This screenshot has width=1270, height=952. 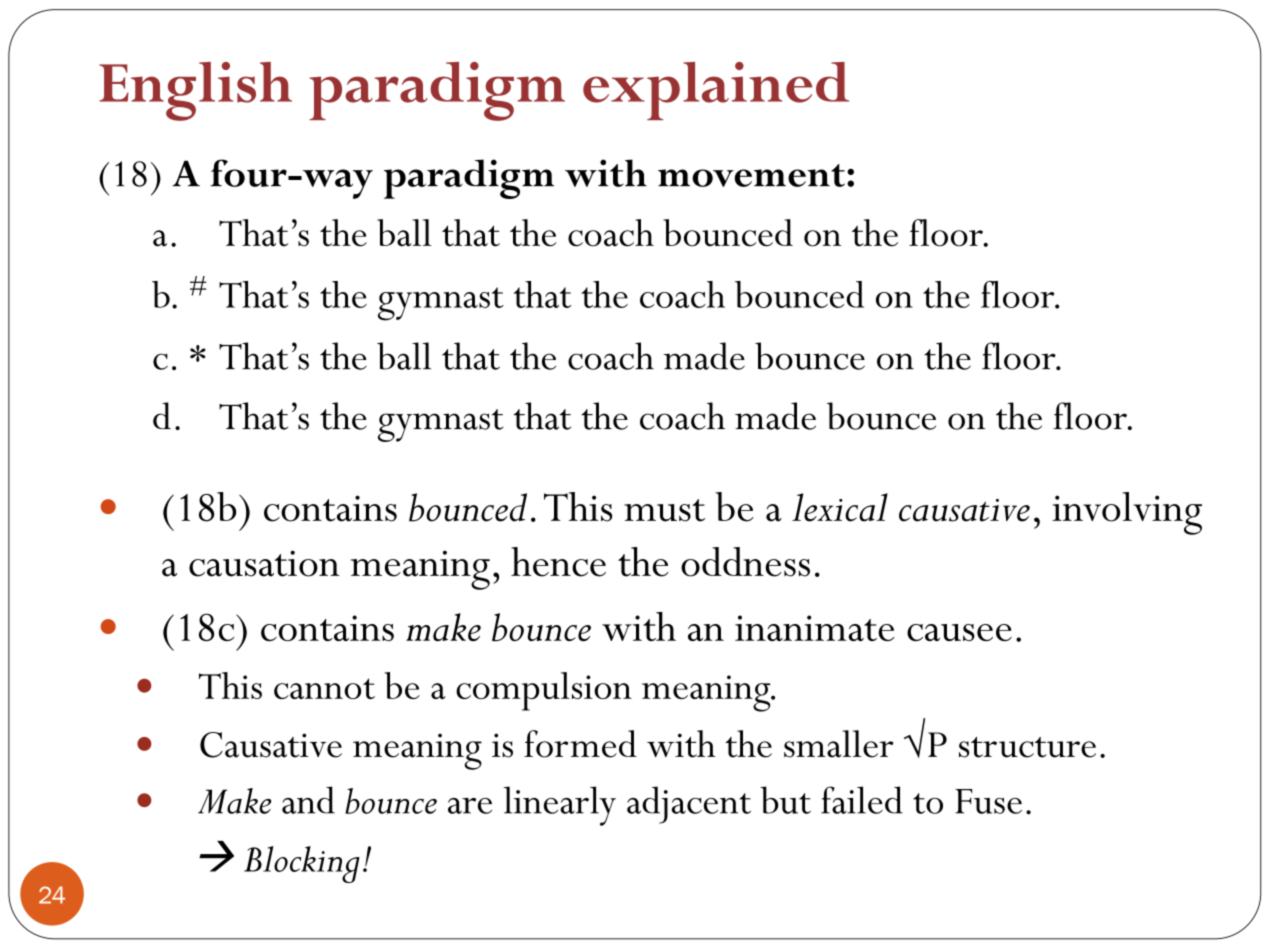 I want to click on Blocking, so click(x=302, y=864).
